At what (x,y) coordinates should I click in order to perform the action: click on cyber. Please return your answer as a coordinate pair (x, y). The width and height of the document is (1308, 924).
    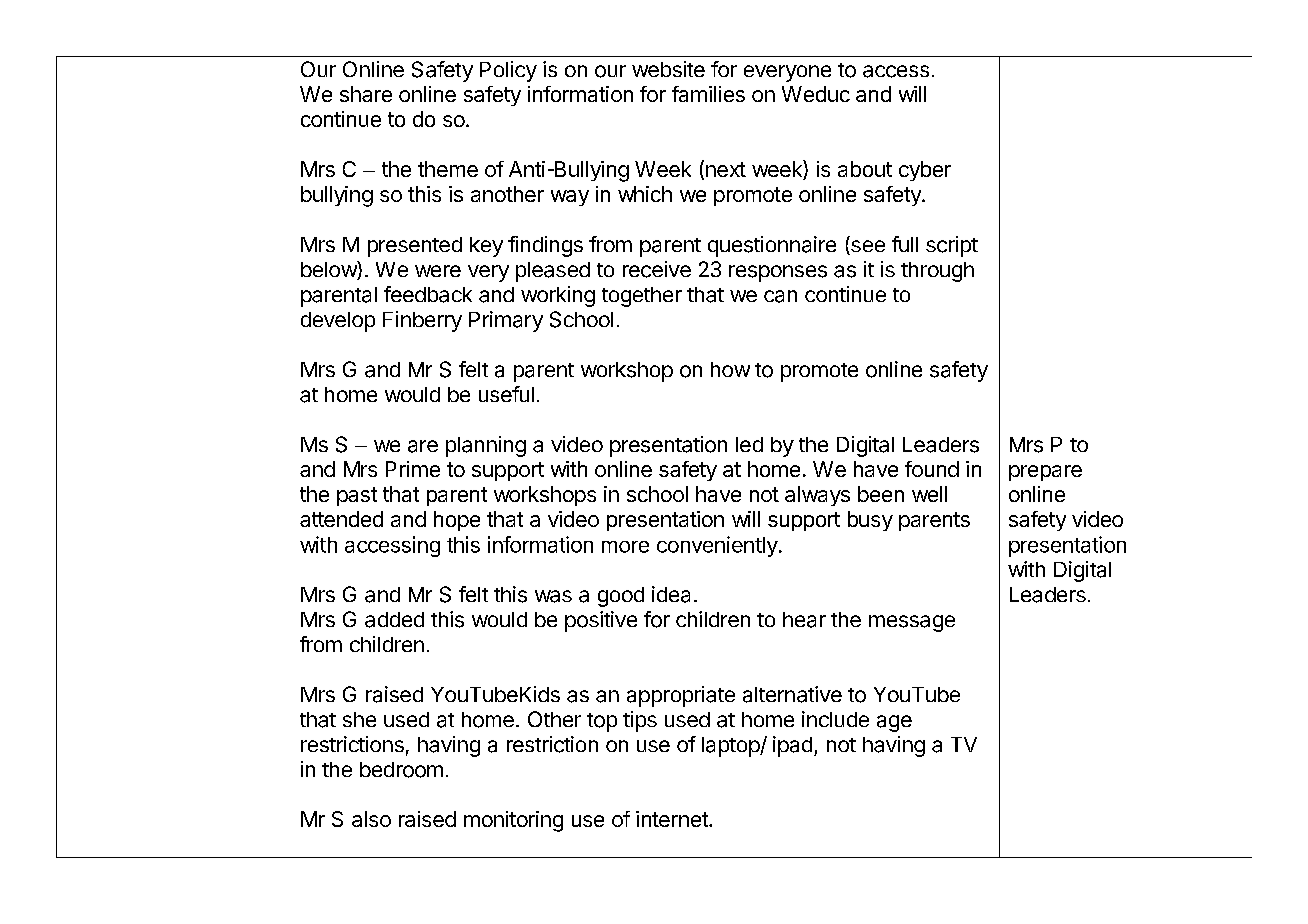
    Looking at the image, I should click on (925, 171).
